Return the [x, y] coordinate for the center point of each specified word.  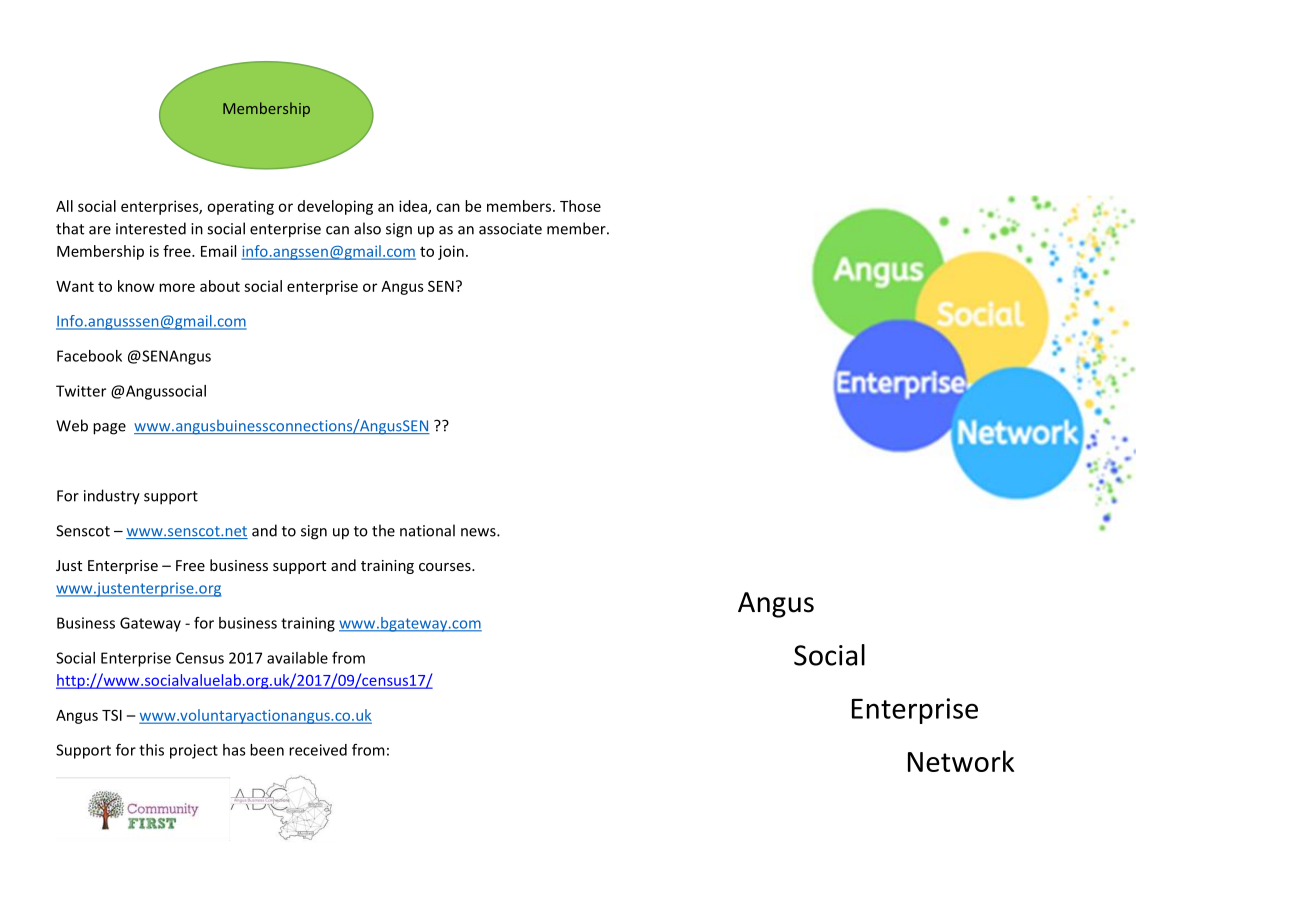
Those [580, 206]
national [427, 530]
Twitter [81, 391]
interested [151, 228]
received [318, 750]
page [109, 429]
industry [112, 497]
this [151, 750]
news [479, 532]
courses [446, 567]
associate [510, 229]
